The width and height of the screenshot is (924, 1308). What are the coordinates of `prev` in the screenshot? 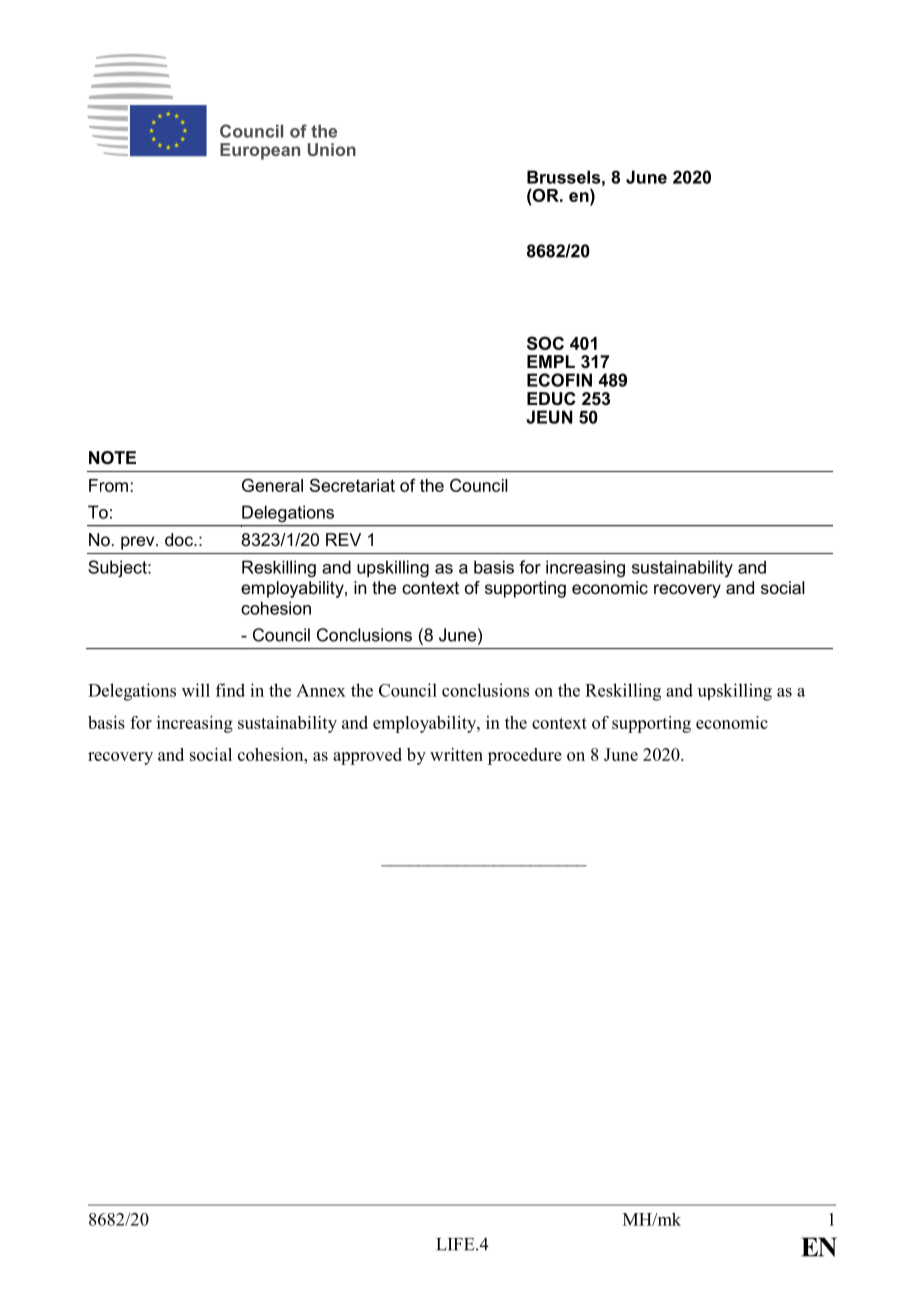 It's located at (139, 543).
